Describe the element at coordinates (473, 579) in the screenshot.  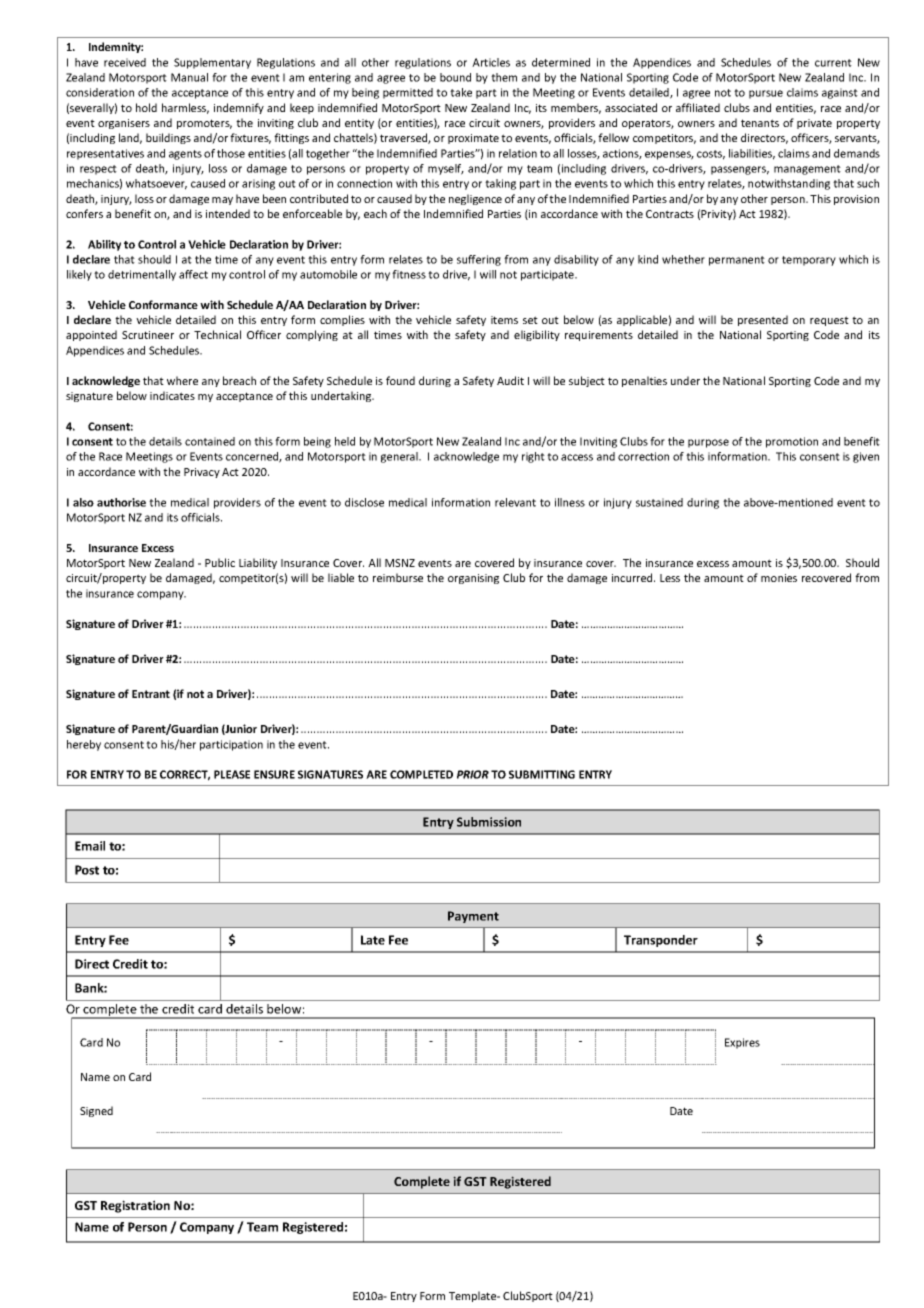
I see `organising` at that location.
